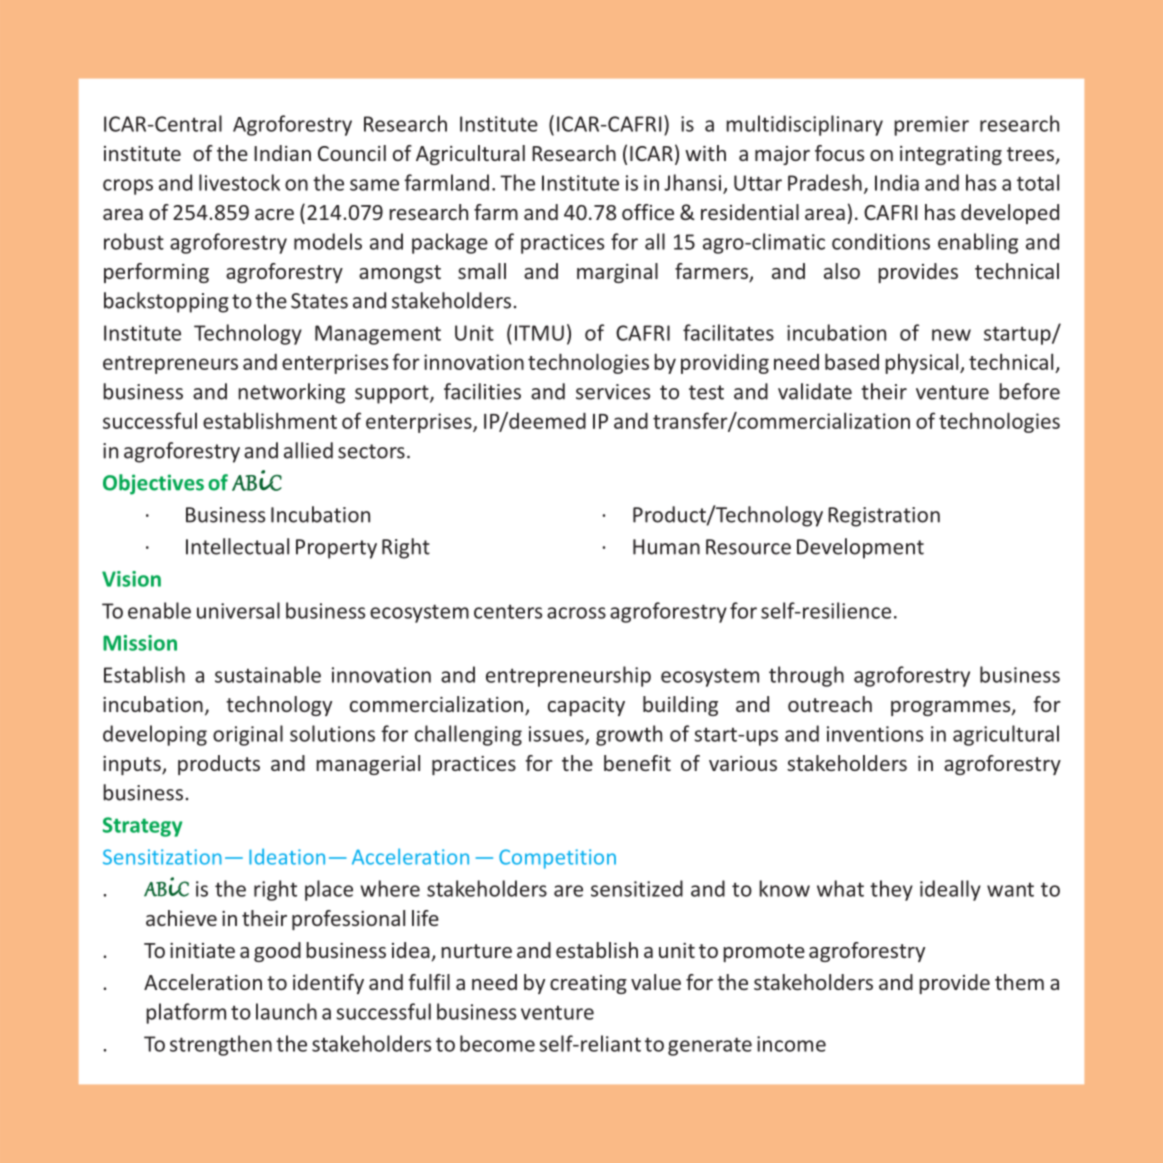  What do you see at coordinates (286, 1011) in the screenshot?
I see `launch` at bounding box center [286, 1011].
